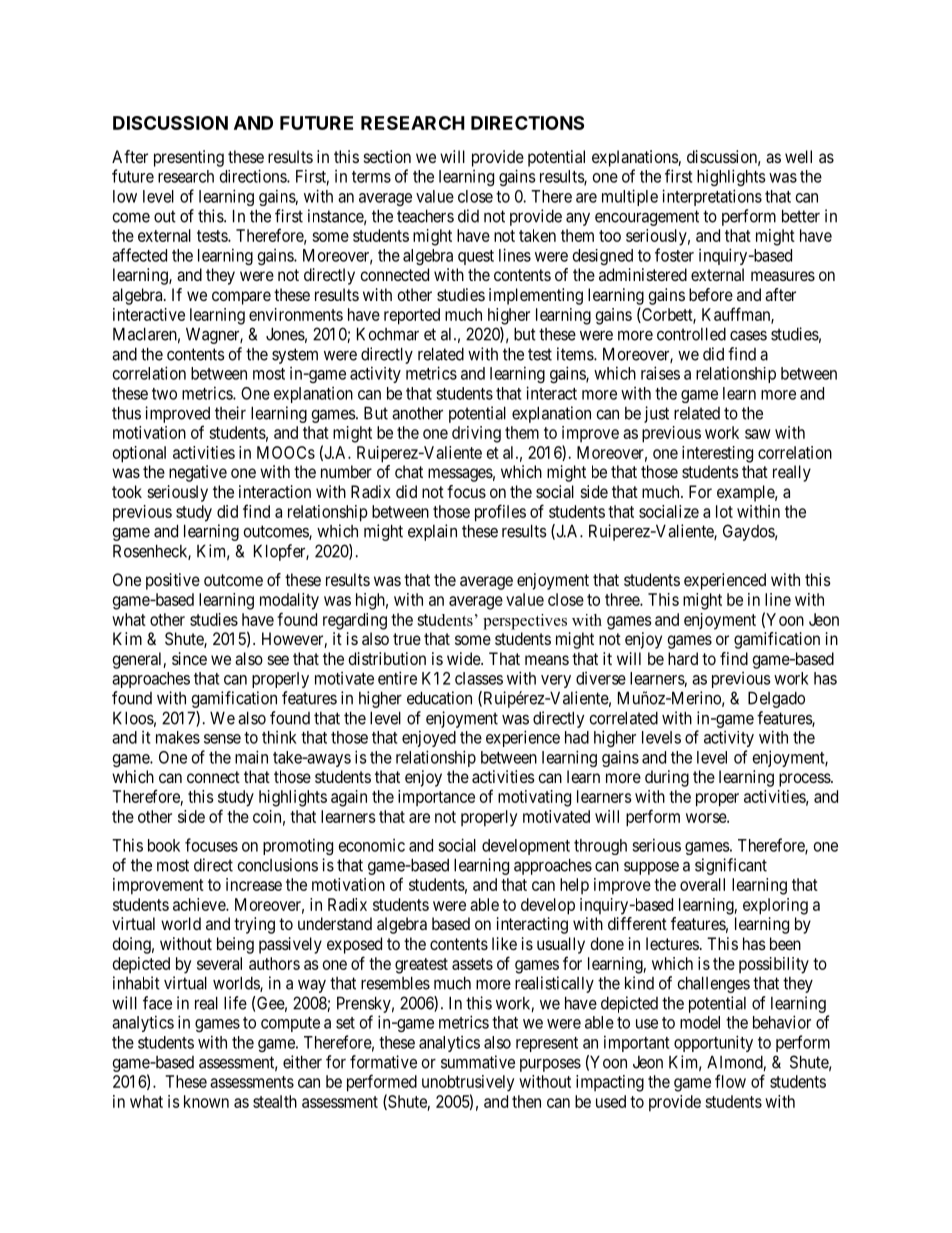 This screenshot has height=1233, width=952. I want to click on known, so click(206, 1101).
